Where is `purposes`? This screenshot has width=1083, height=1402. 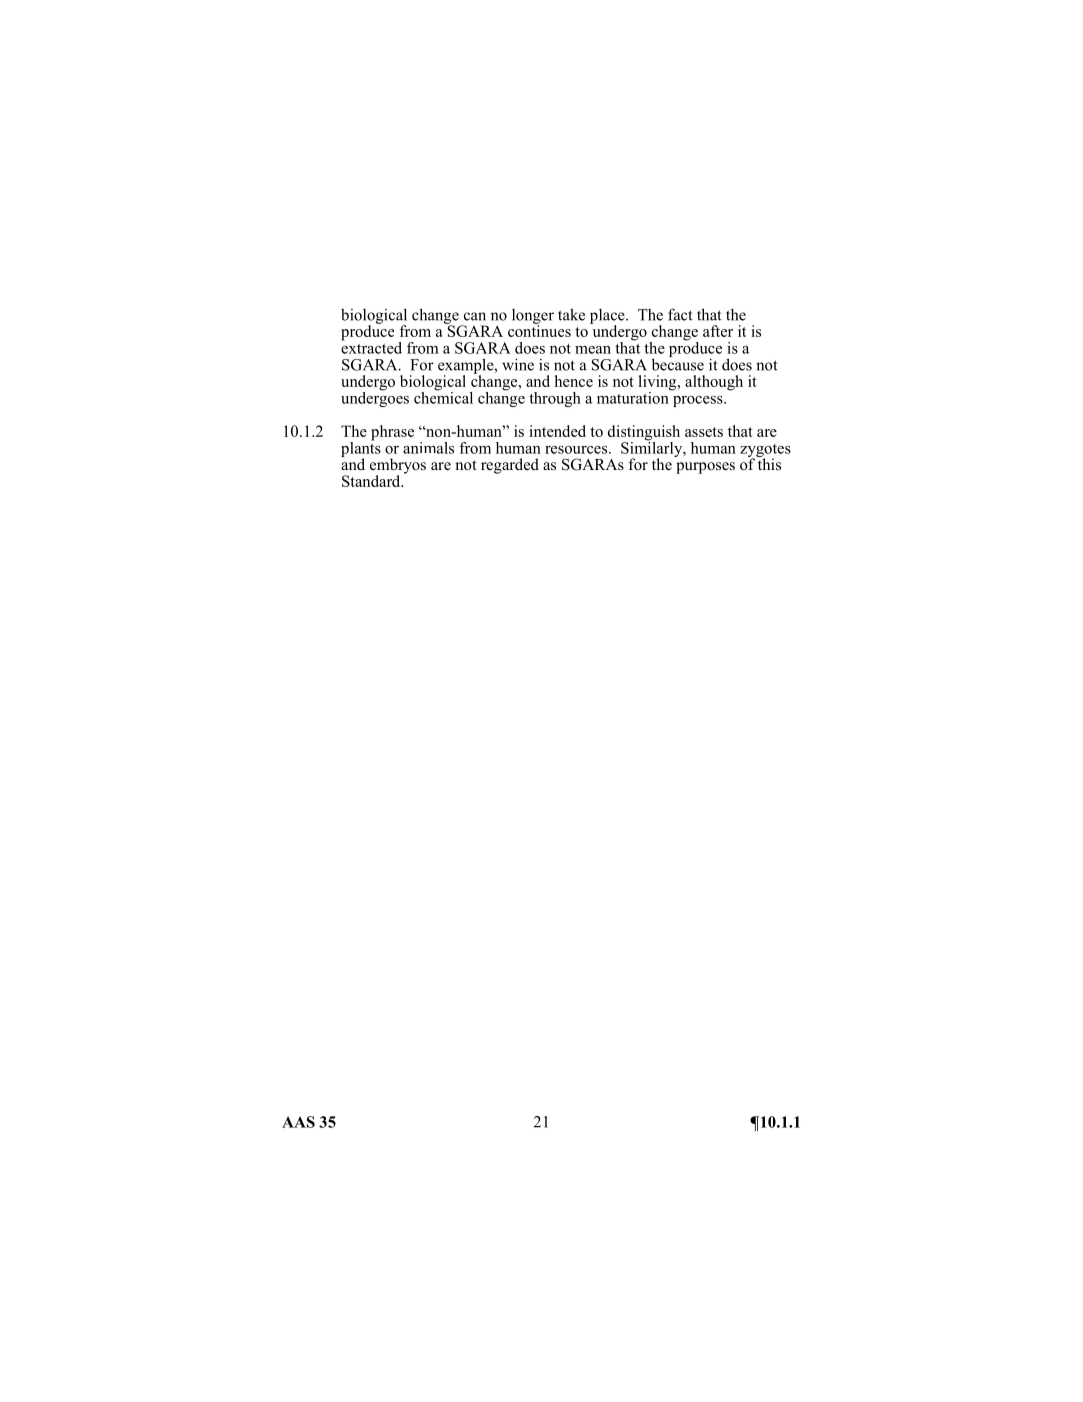
purposes is located at coordinates (705, 468).
